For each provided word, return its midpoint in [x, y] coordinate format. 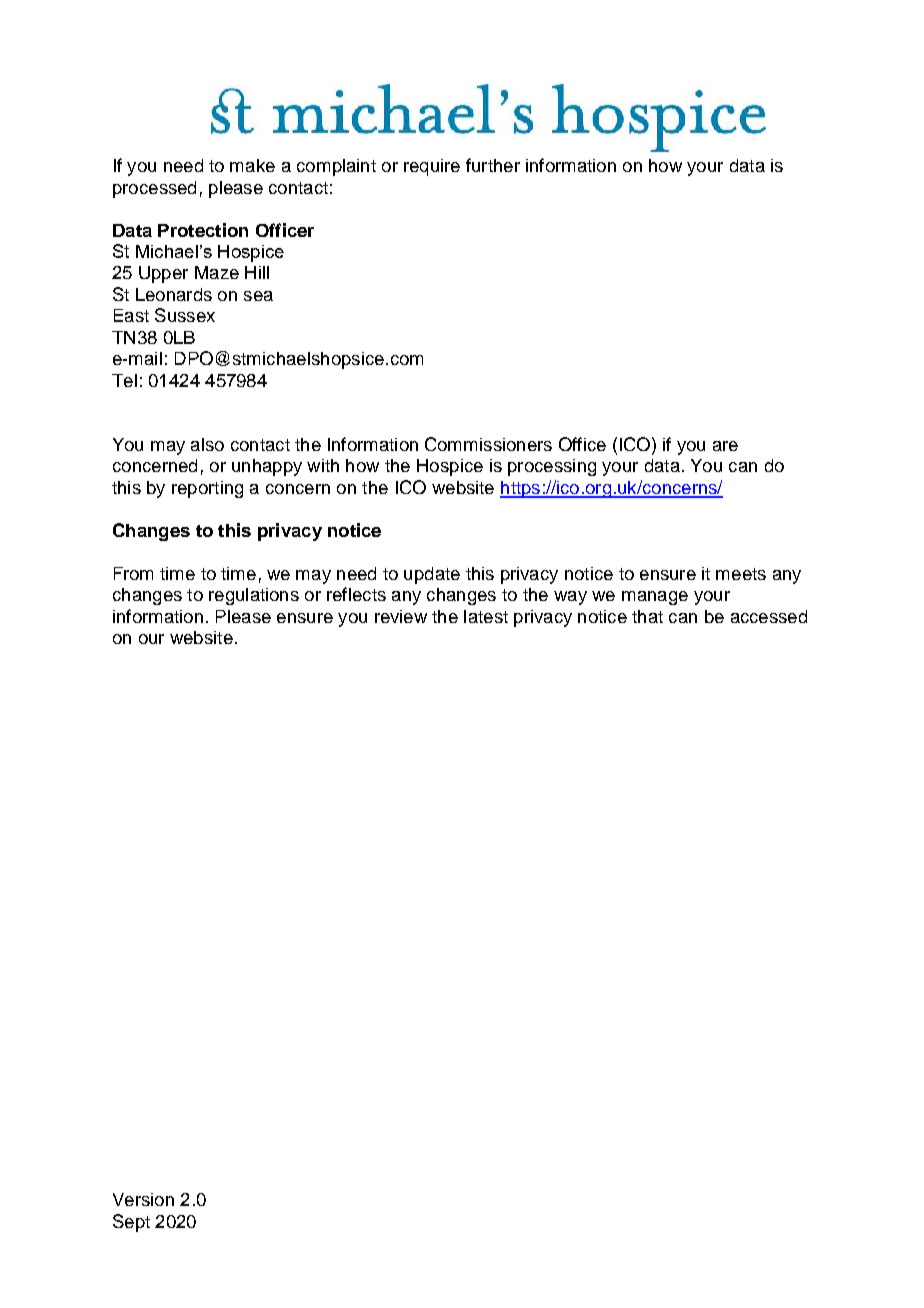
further [493, 165]
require [432, 167]
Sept [131, 1223]
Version [143, 1199]
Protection [203, 230]
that [647, 616]
